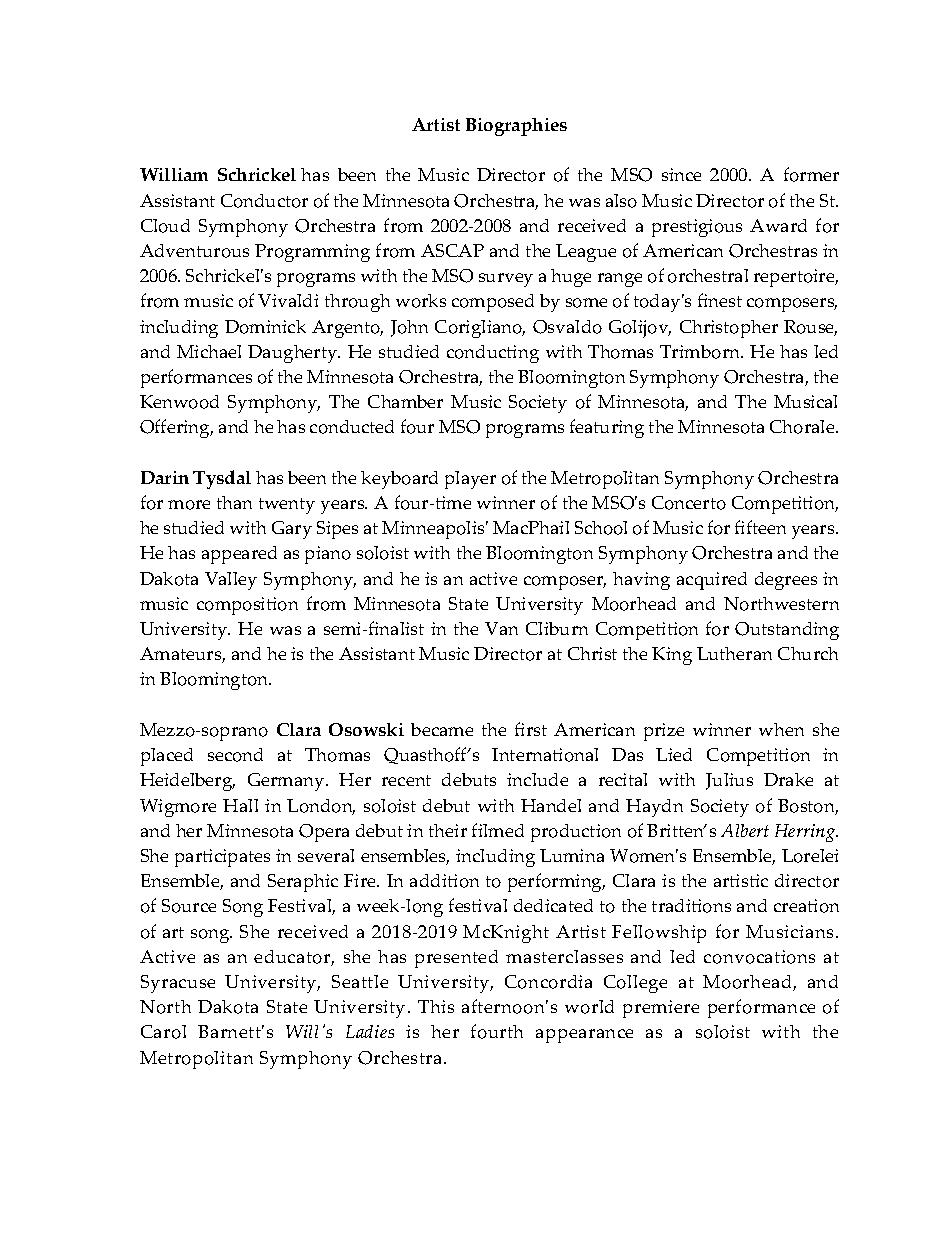 This document has height=1233, width=952. I want to click on Kenwood, so click(179, 402).
